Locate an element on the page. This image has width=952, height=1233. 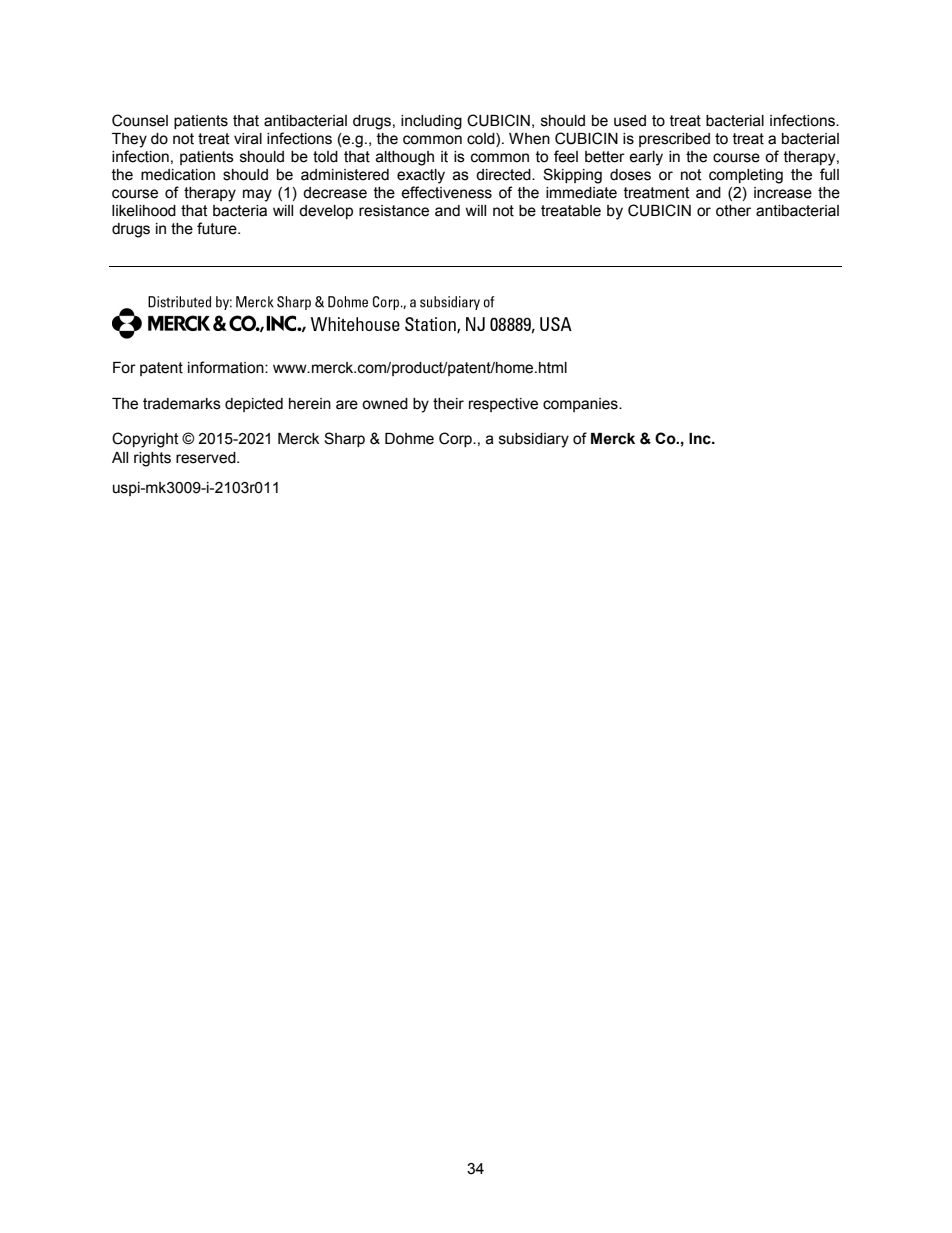
Corp is located at coordinates (456, 439).
